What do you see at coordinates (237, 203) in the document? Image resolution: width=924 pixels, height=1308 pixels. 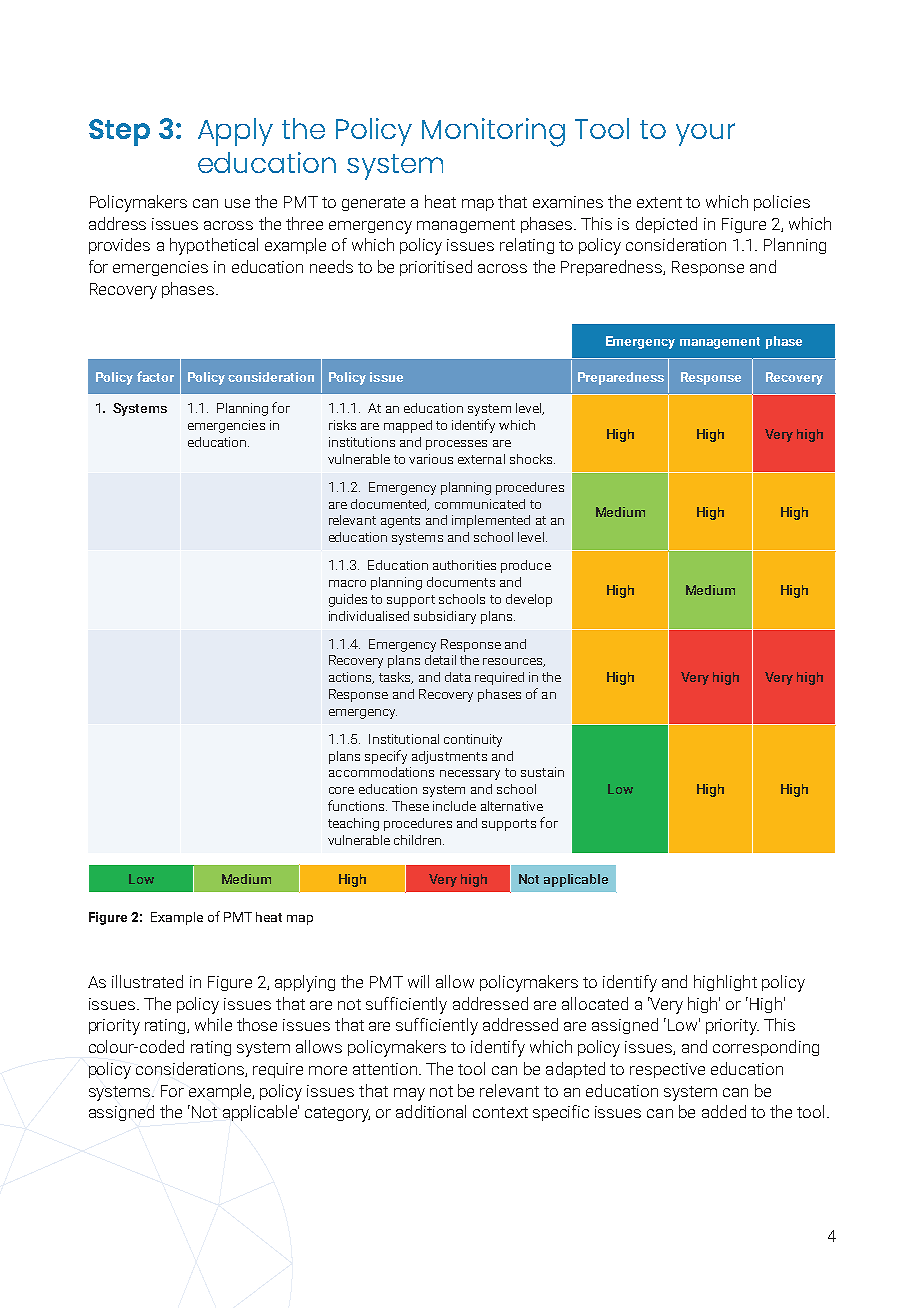 I see `use` at bounding box center [237, 203].
